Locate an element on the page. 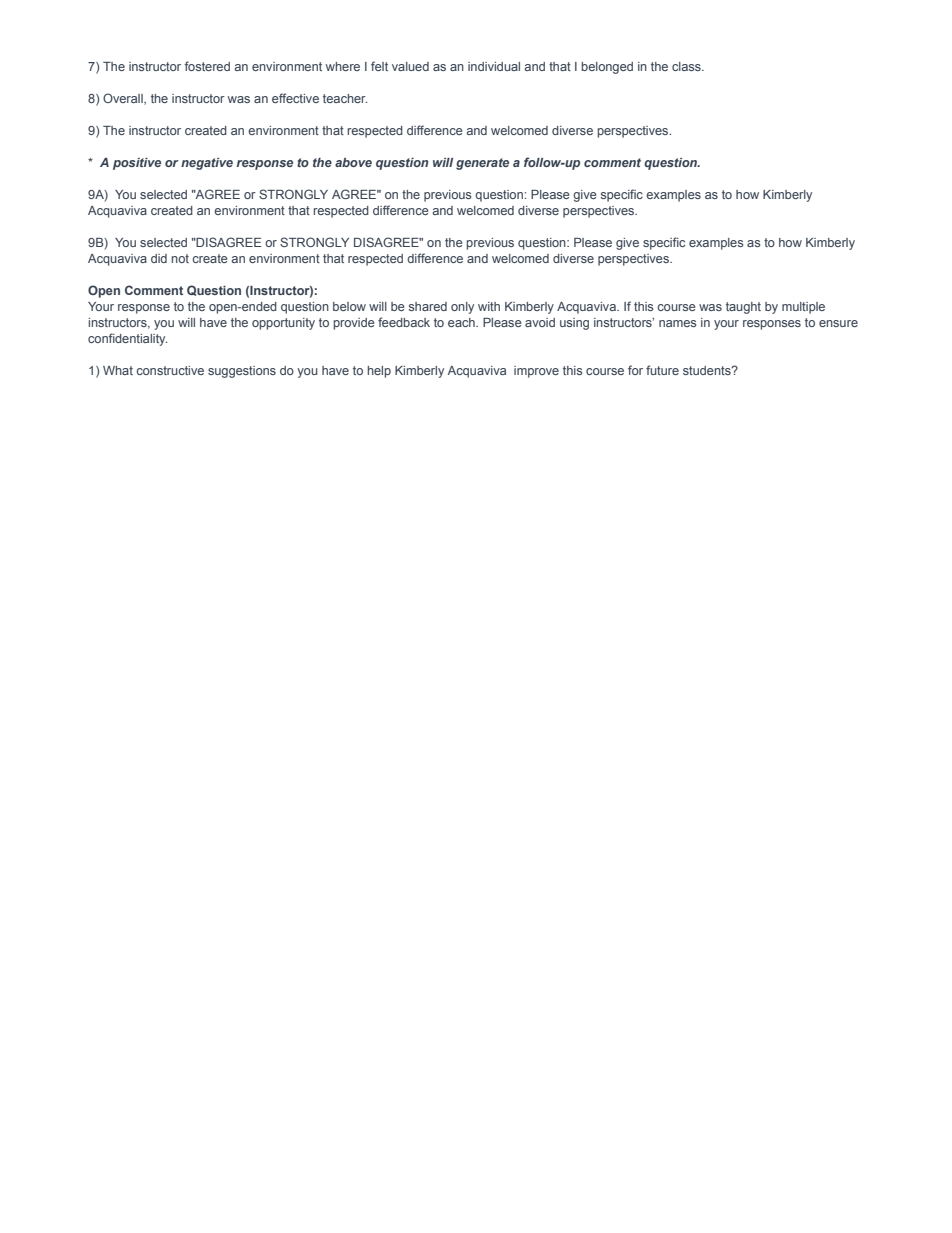 This document has height=1233, width=952. negative is located at coordinates (207, 164).
